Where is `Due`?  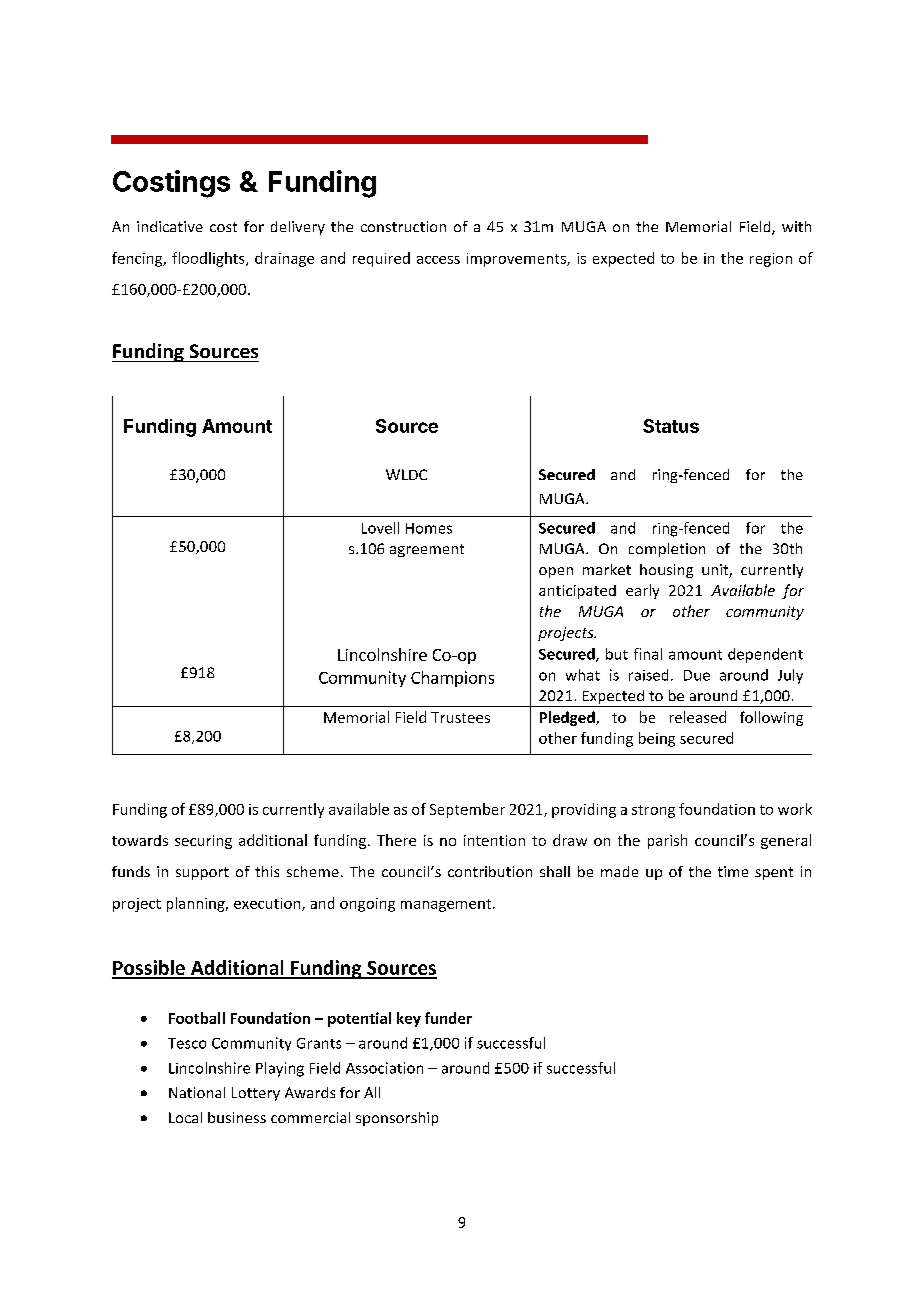
Due is located at coordinates (697, 675).
